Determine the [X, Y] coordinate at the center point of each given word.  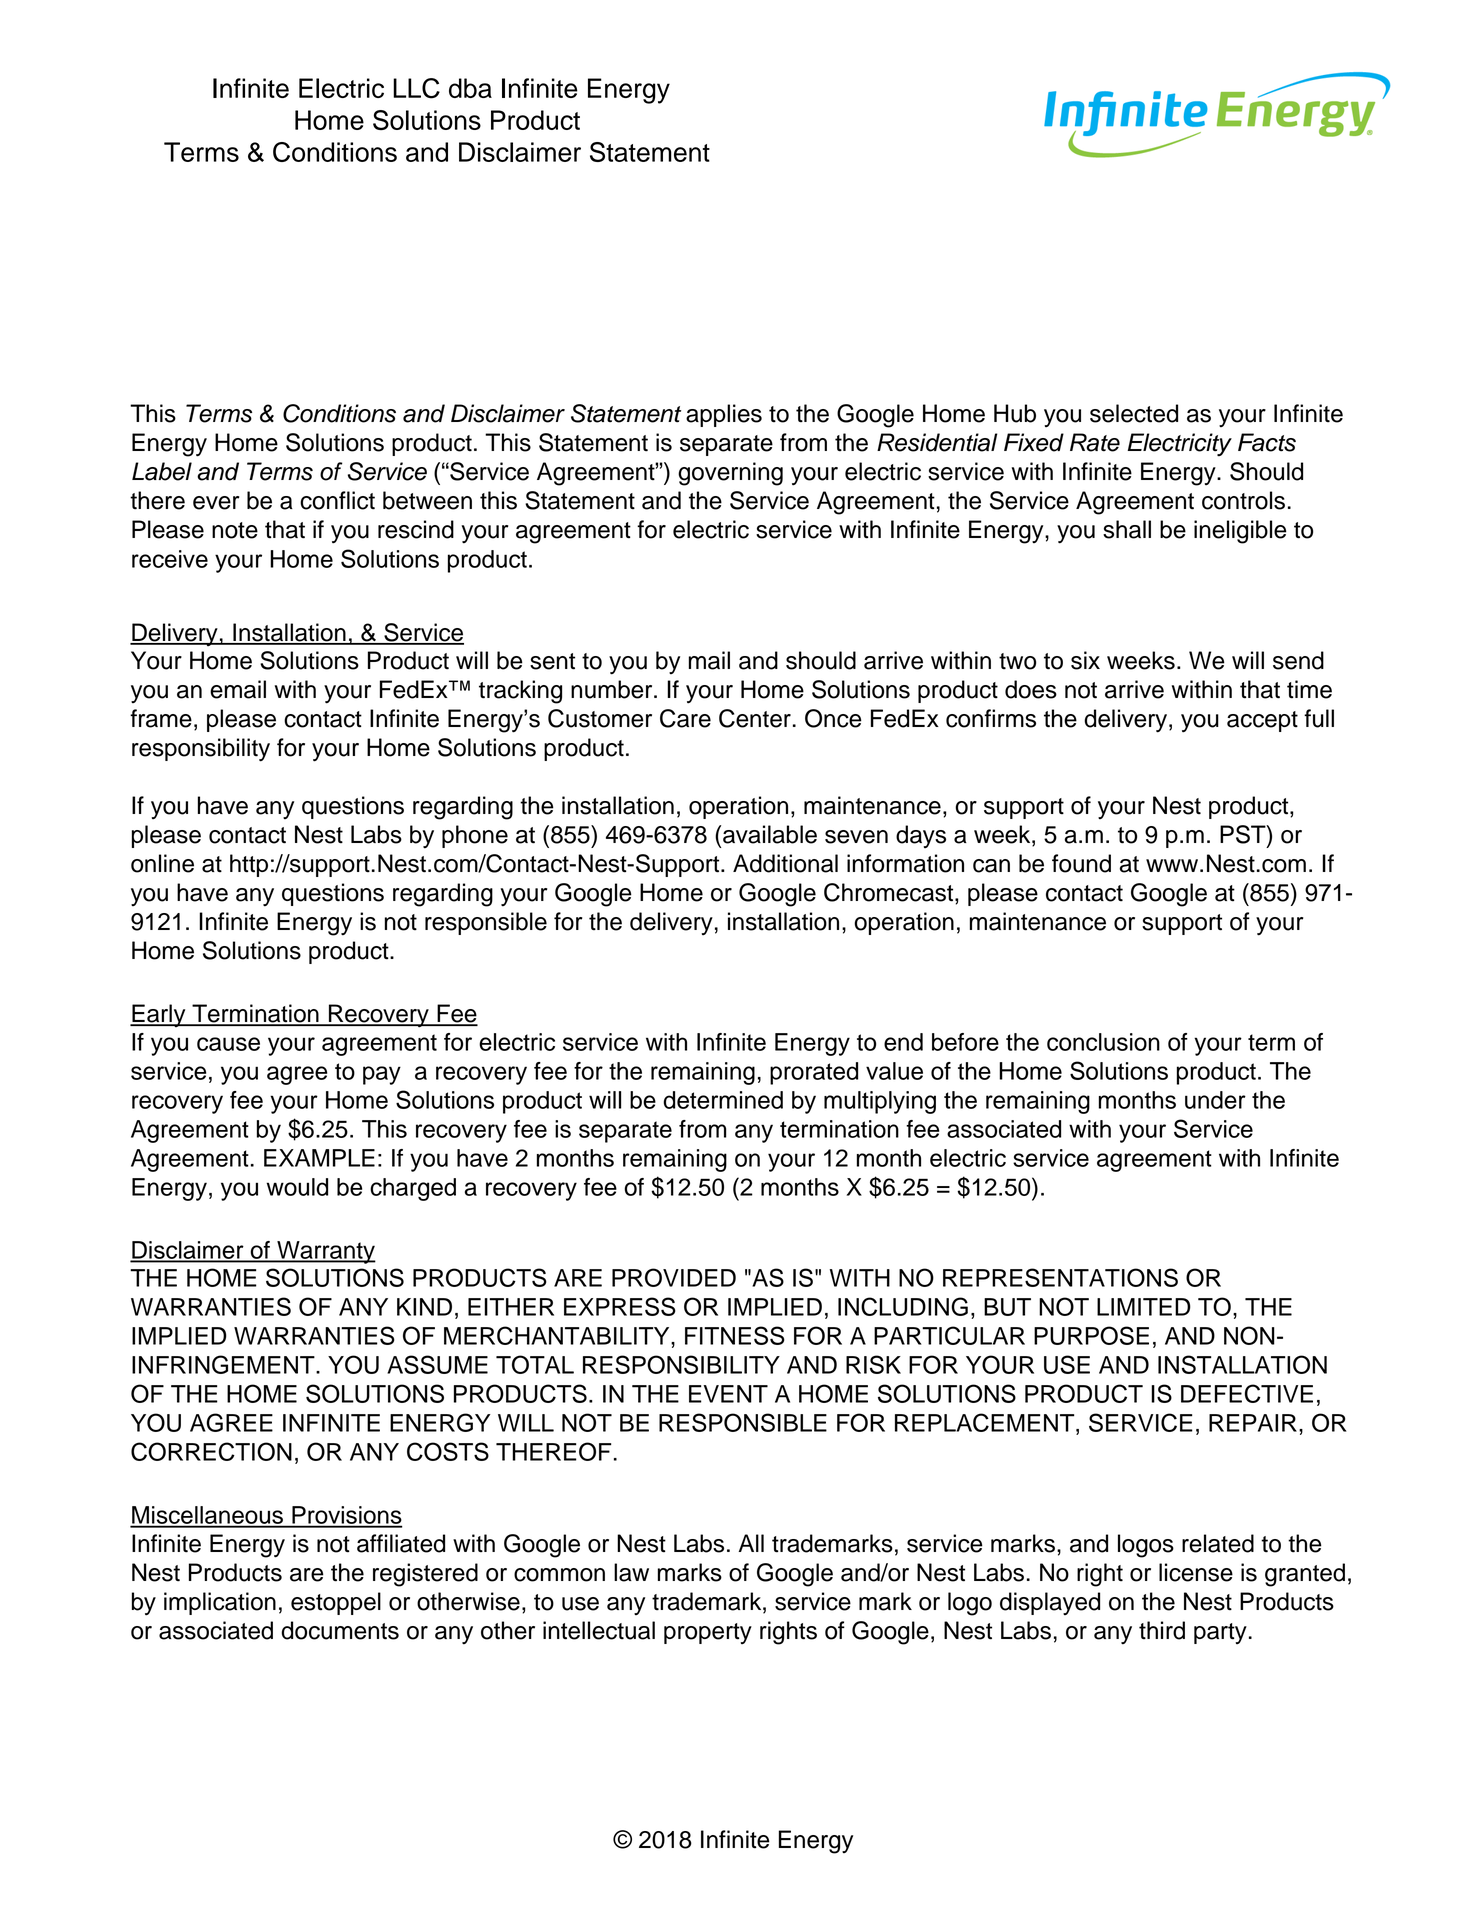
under [1215, 1100]
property [708, 1633]
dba [470, 88]
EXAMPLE [319, 1158]
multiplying [880, 1102]
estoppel [336, 1603]
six [1085, 660]
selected [1134, 413]
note [235, 530]
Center [755, 718]
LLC [416, 88]
